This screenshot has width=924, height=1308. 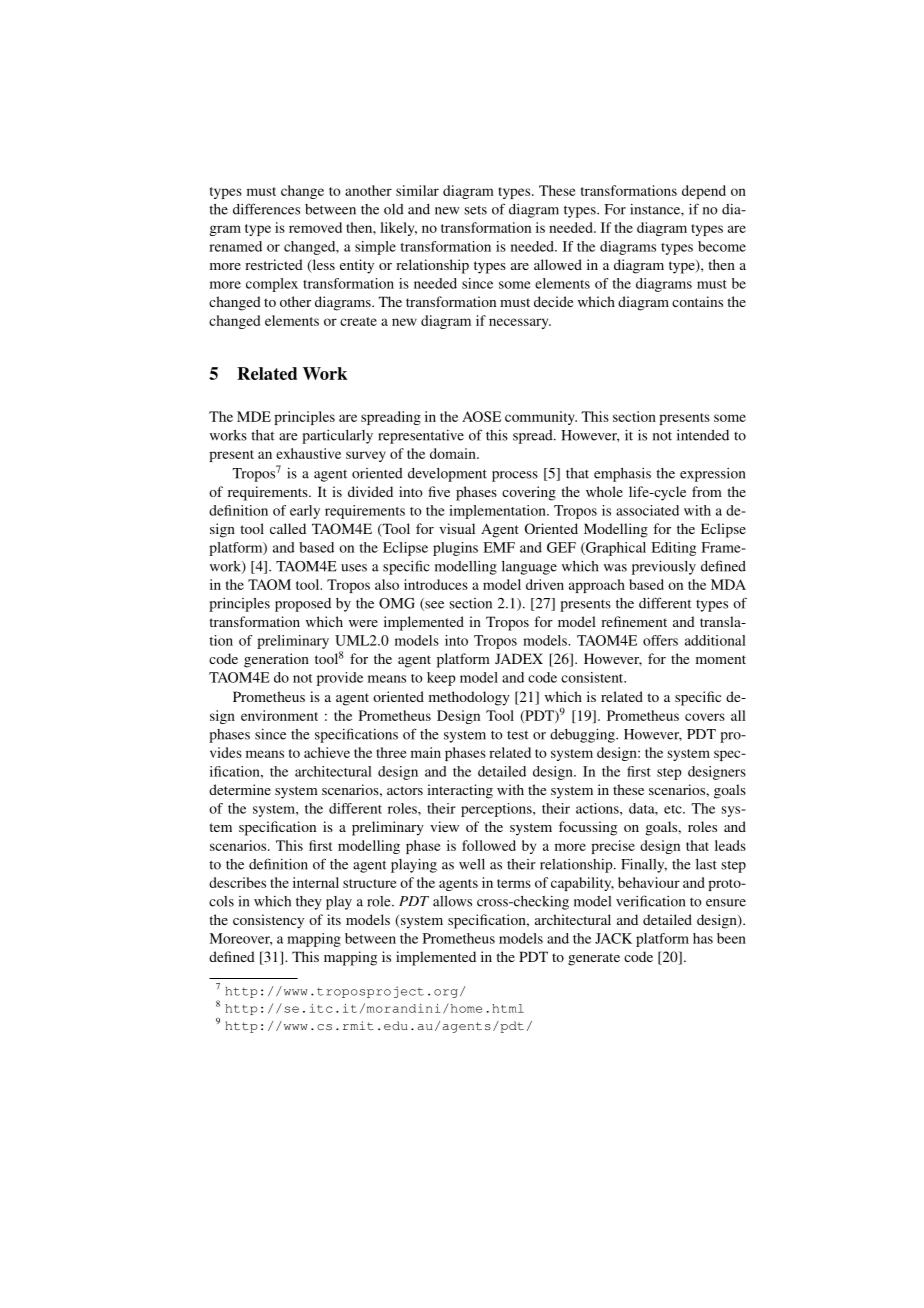 I want to click on EMF, so click(x=499, y=547).
